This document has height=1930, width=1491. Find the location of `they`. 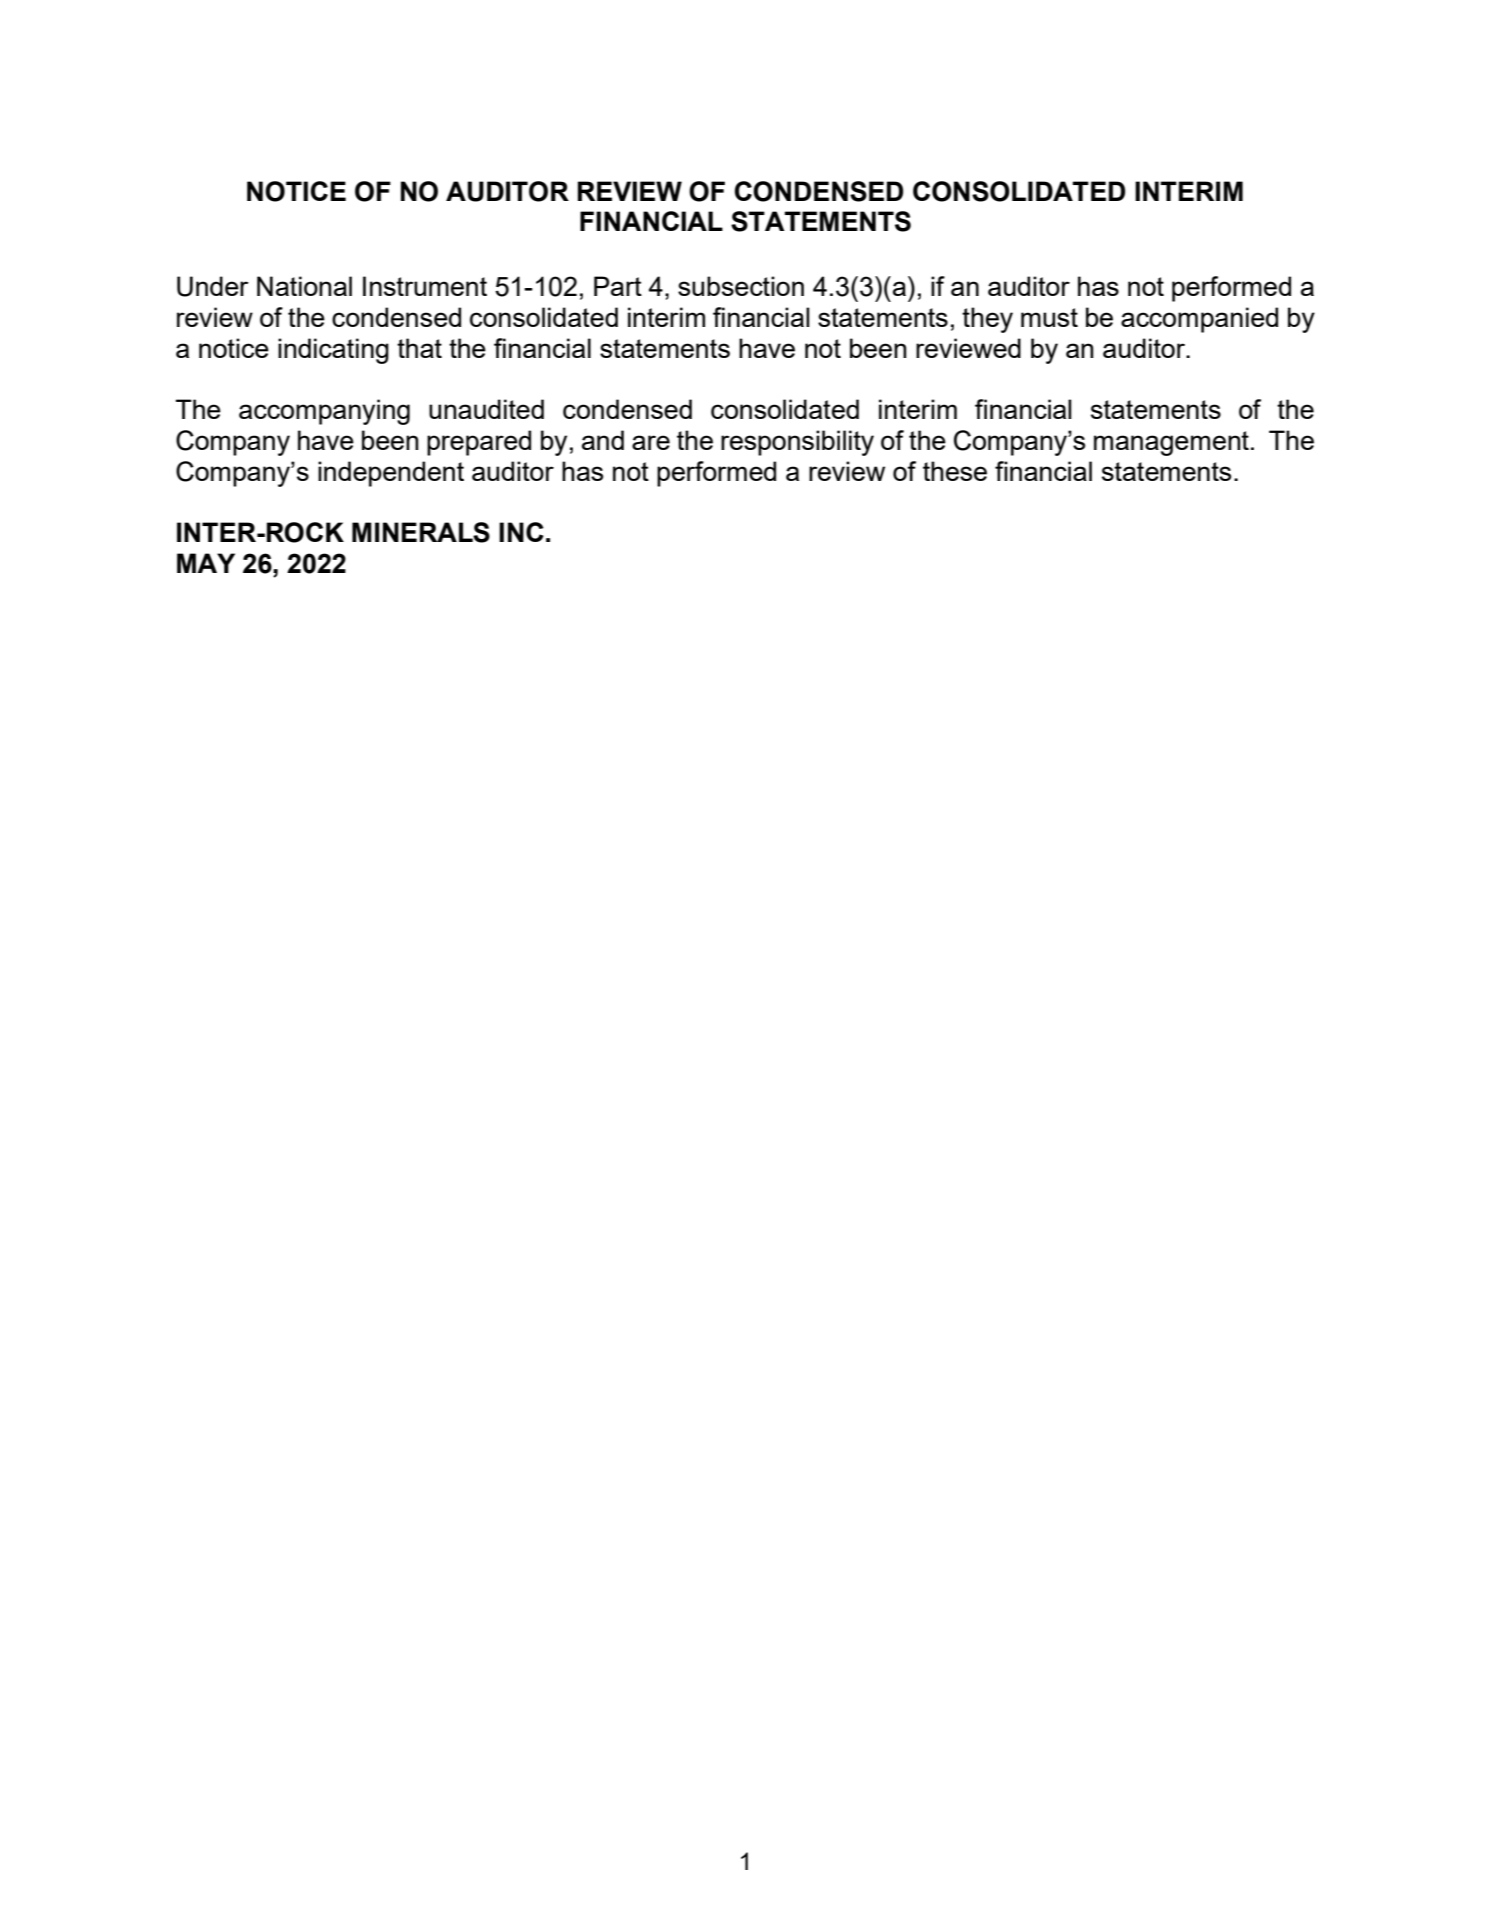

they is located at coordinates (987, 320).
